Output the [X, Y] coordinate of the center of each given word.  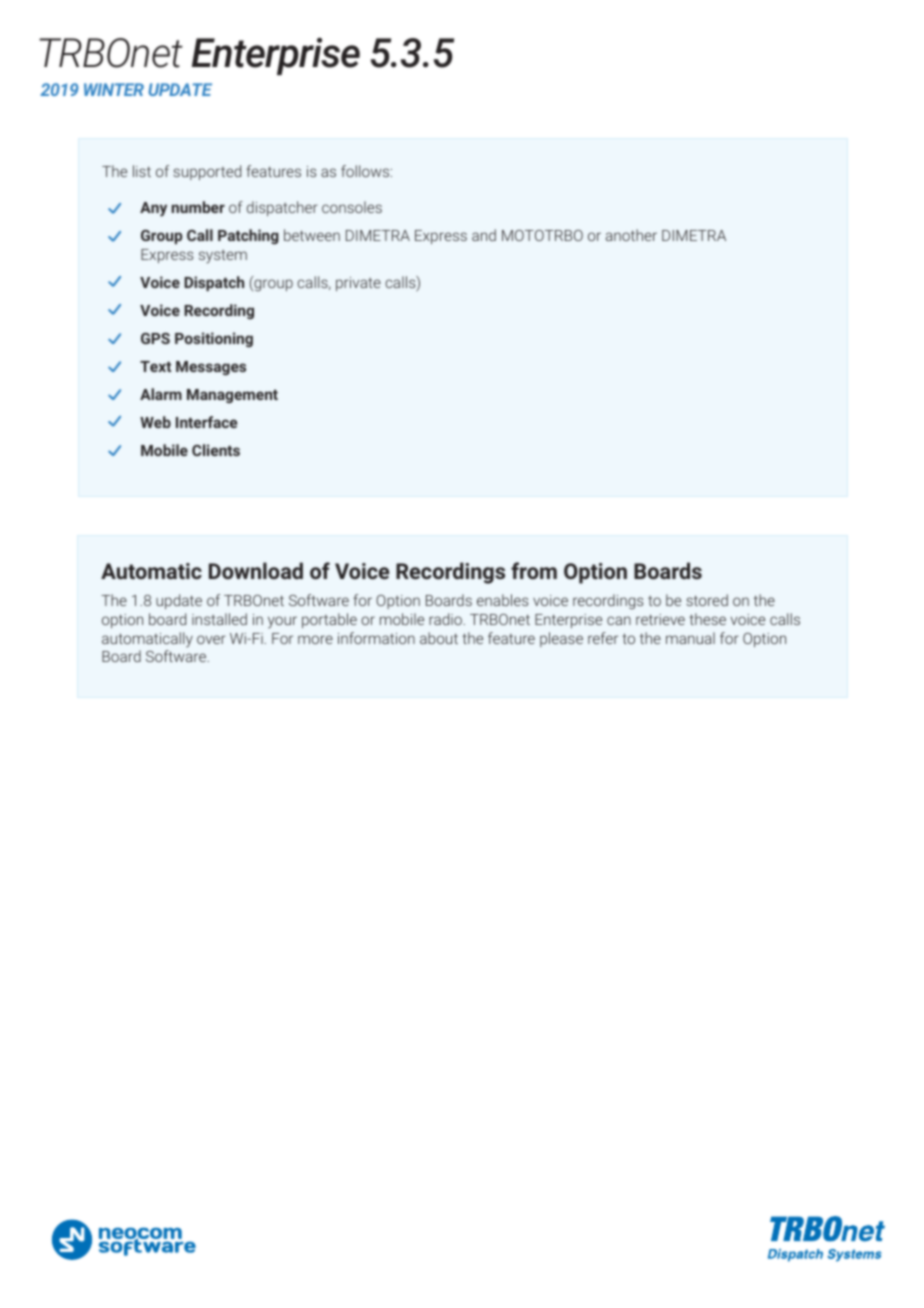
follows [365, 171]
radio [446, 619]
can [619, 620]
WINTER [114, 89]
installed [219, 619]
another [631, 235]
